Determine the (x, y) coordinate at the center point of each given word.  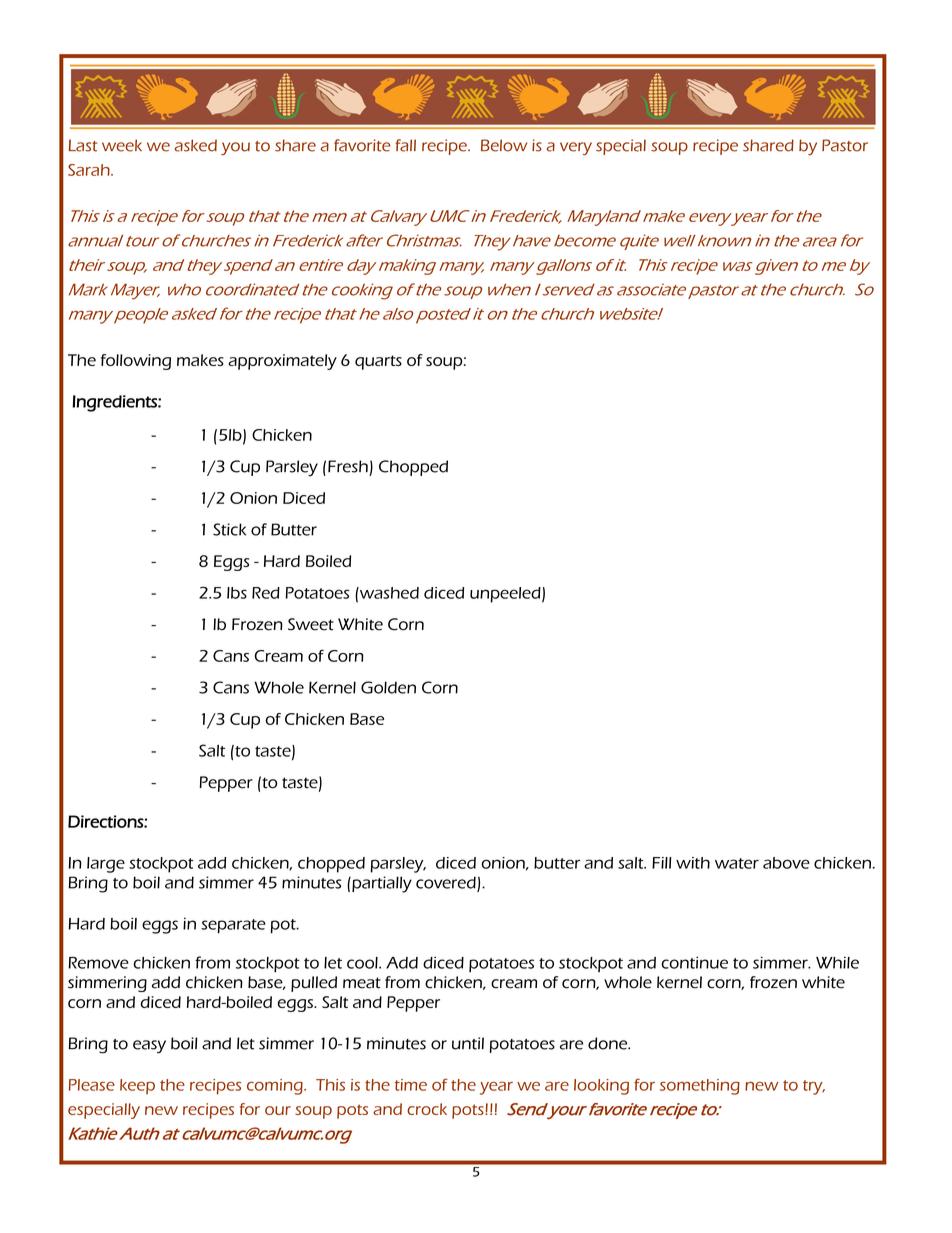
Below (504, 145)
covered (447, 883)
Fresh (348, 466)
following (136, 362)
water (737, 863)
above (786, 863)
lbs (237, 593)
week (122, 145)
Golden (388, 687)
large (106, 865)
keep (137, 1086)
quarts (378, 362)
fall (405, 145)
